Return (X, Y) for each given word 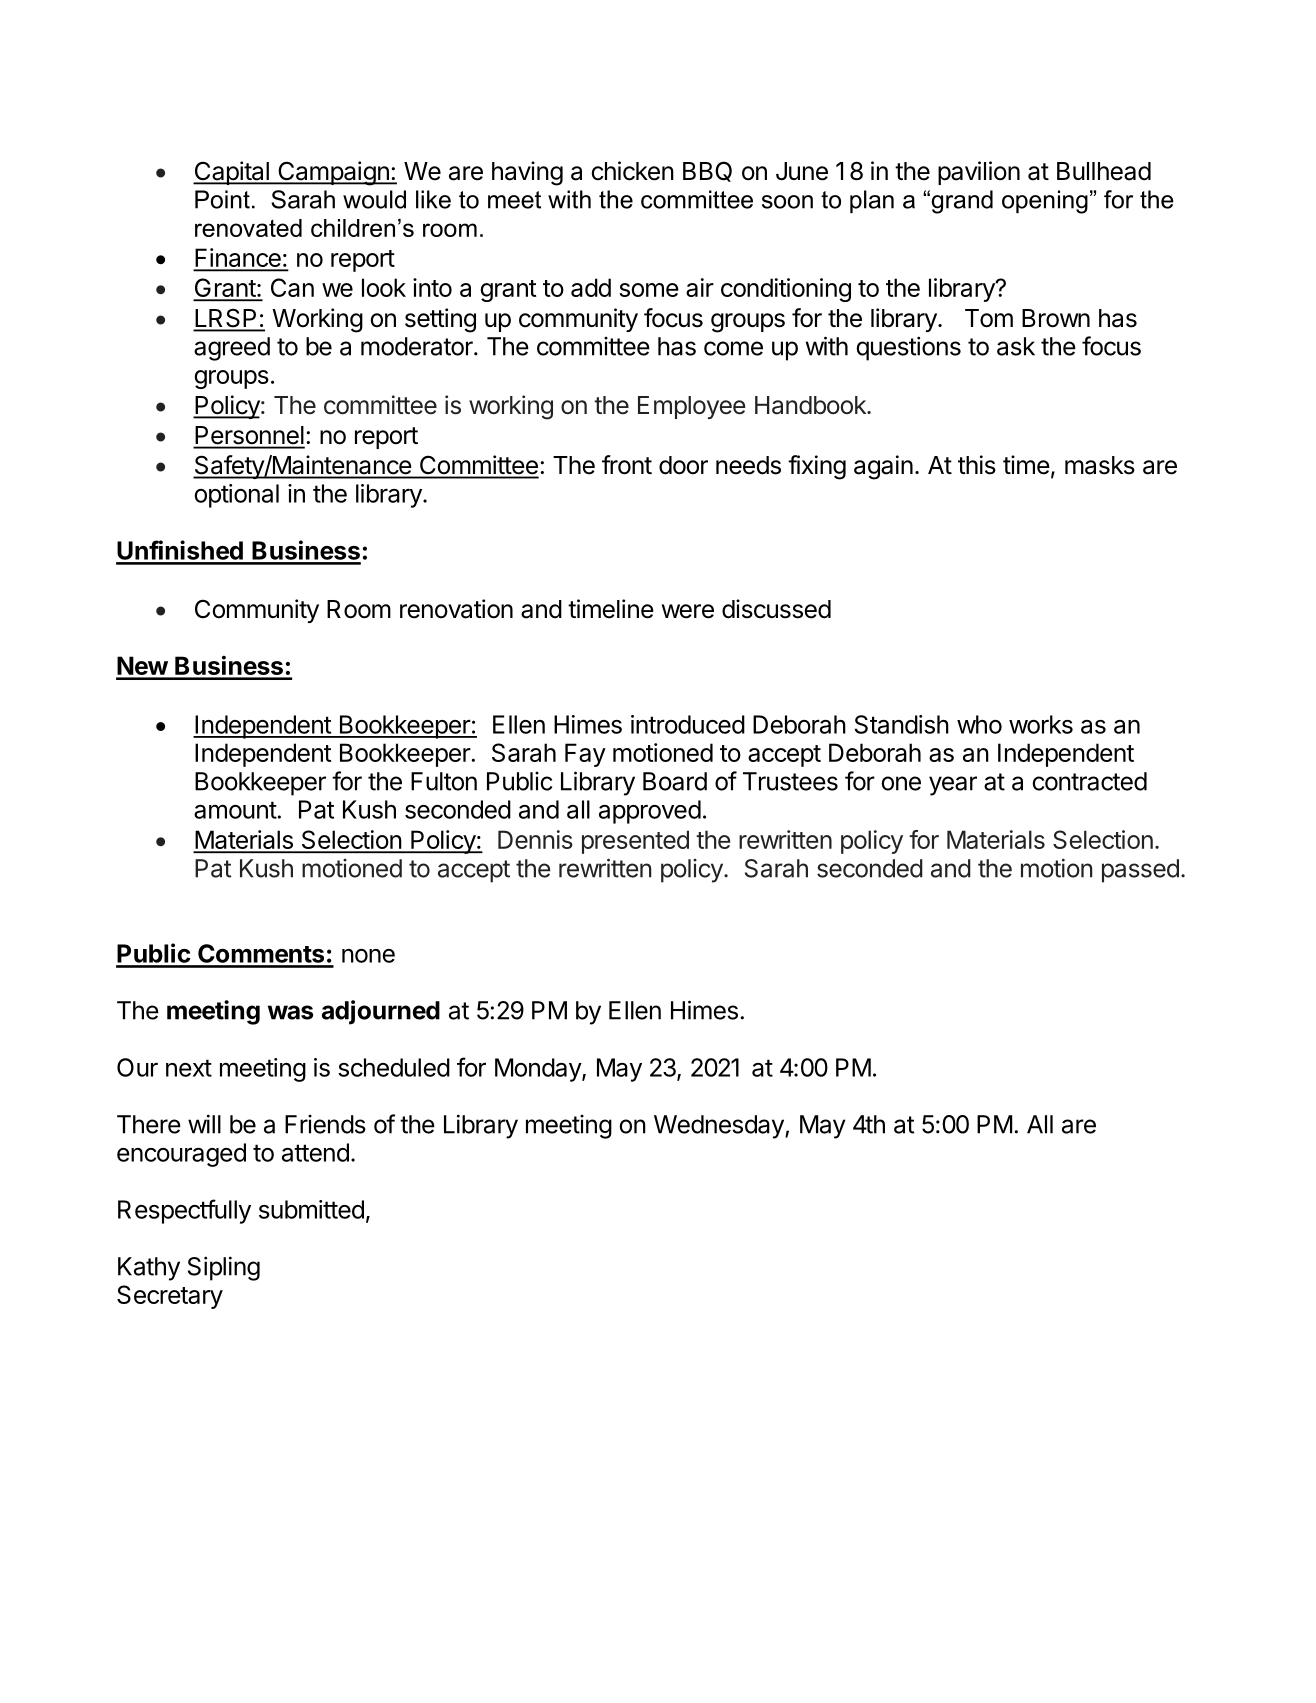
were (688, 611)
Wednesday (720, 1127)
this (977, 465)
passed (1140, 871)
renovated (248, 228)
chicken (632, 171)
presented (635, 842)
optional (236, 496)
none (368, 956)
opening (1045, 202)
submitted (311, 1209)
